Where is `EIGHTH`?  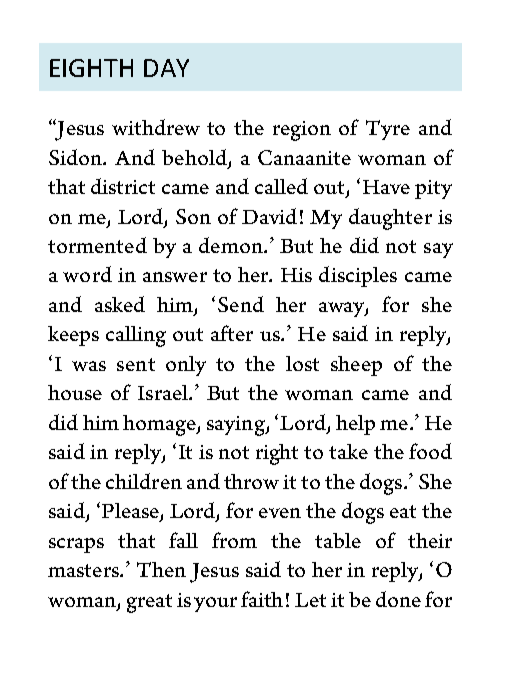 EIGHTH is located at coordinates (91, 68).
